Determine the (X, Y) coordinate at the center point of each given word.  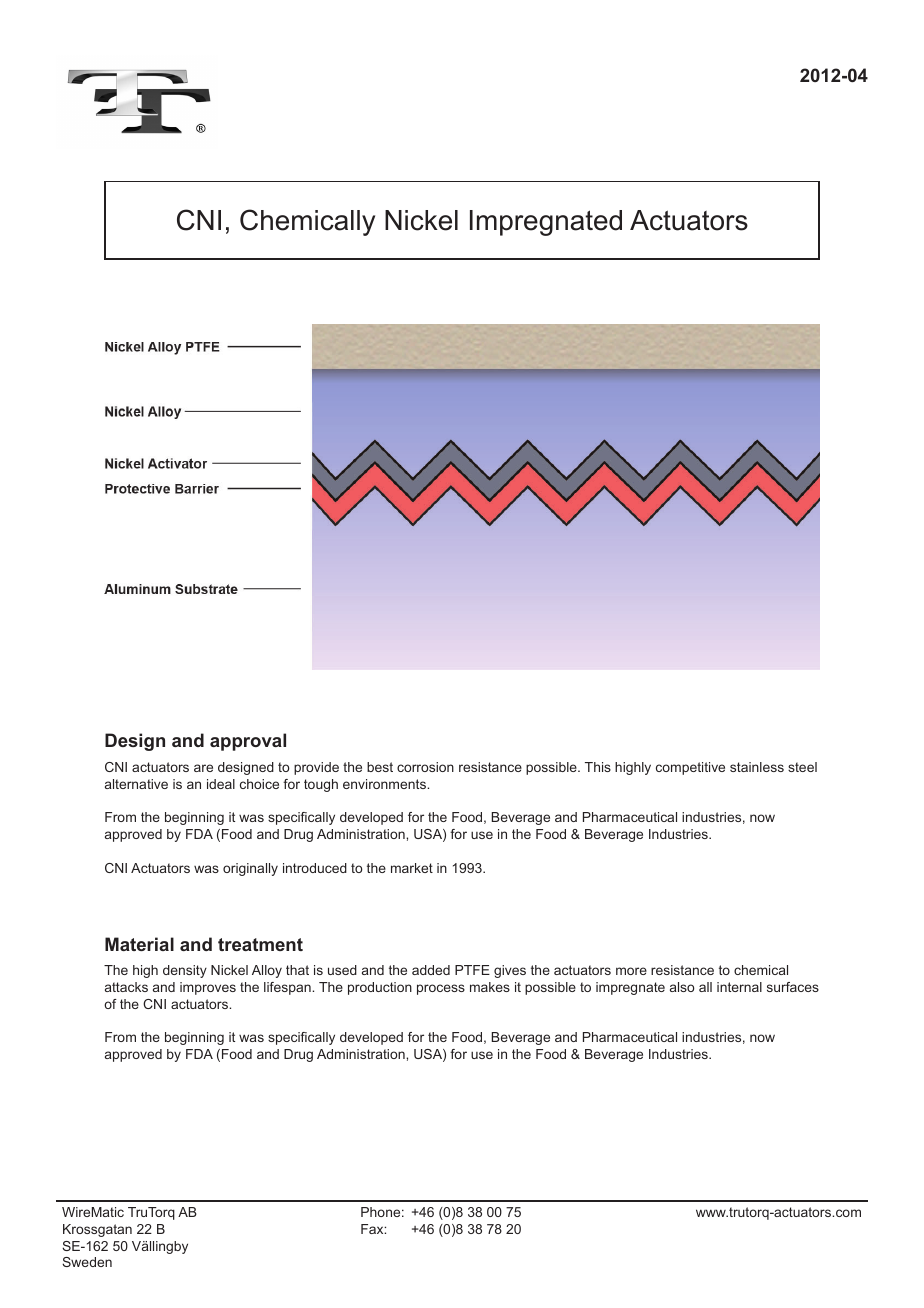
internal (739, 987)
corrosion (425, 767)
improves (208, 988)
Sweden (87, 1262)
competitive (690, 768)
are (203, 768)
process (441, 989)
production (380, 988)
